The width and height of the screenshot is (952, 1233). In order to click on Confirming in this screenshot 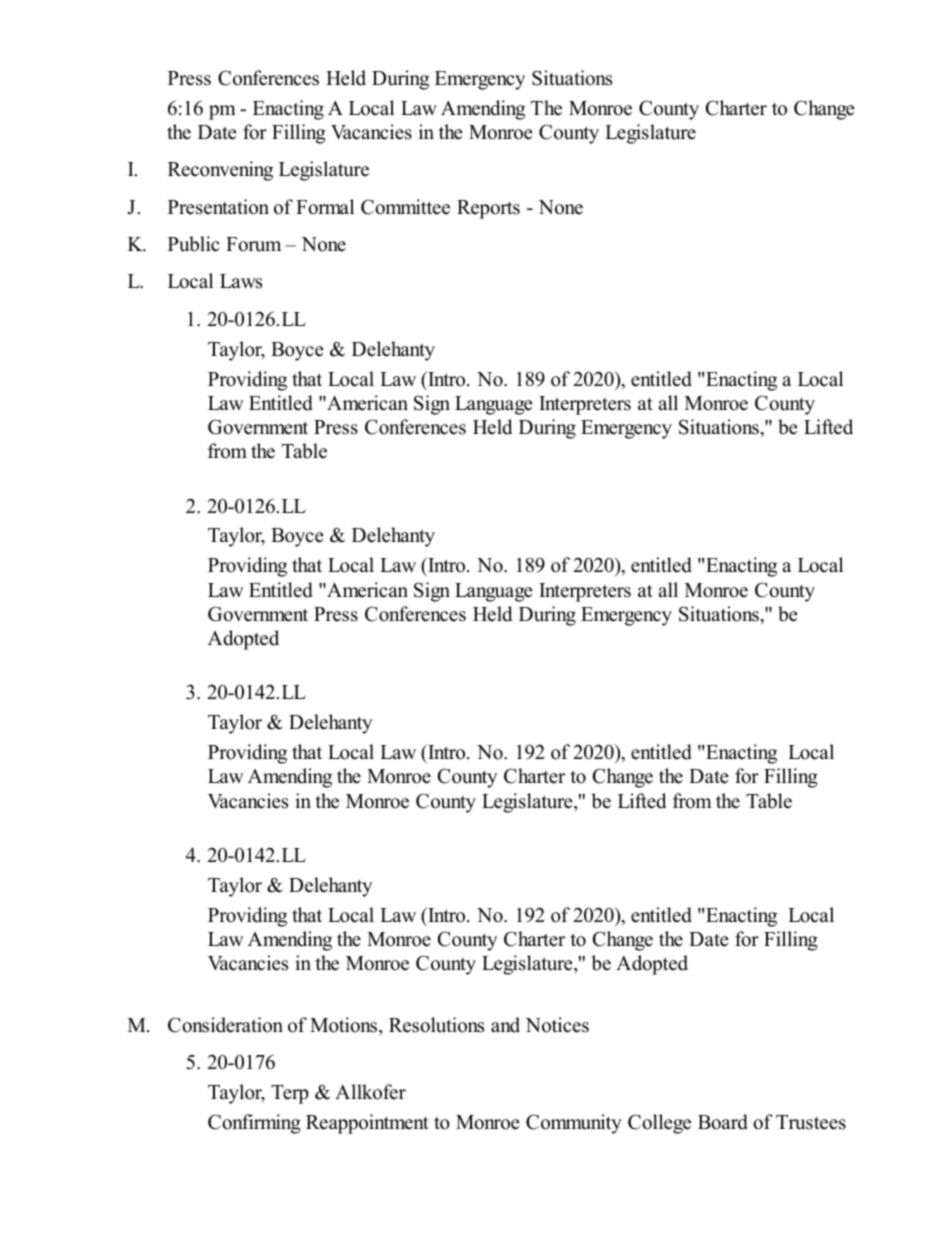, I will do `click(254, 1124)`.
